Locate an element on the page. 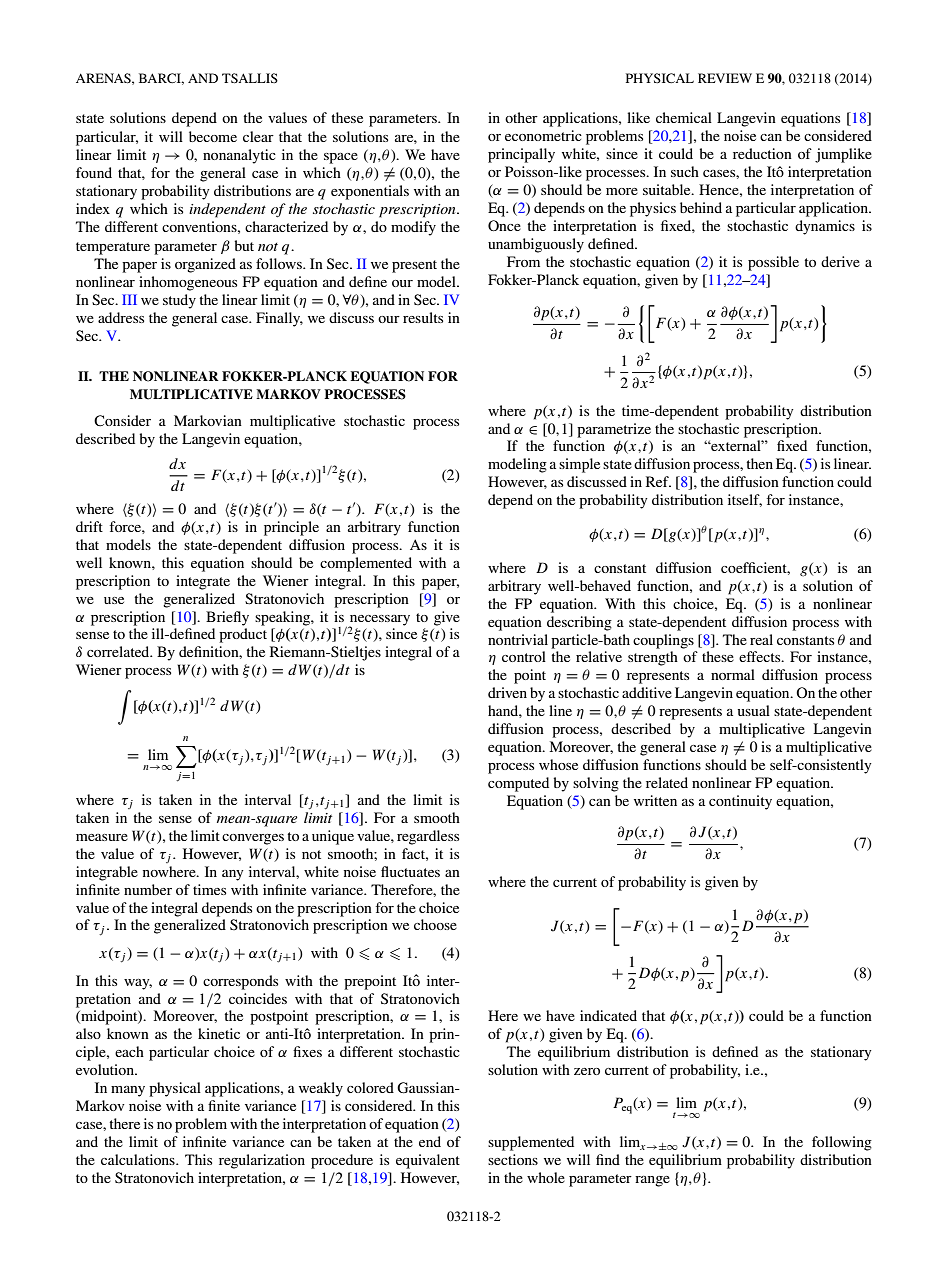 The width and height of the image is (952, 1270). equivalent is located at coordinates (428, 1161).
